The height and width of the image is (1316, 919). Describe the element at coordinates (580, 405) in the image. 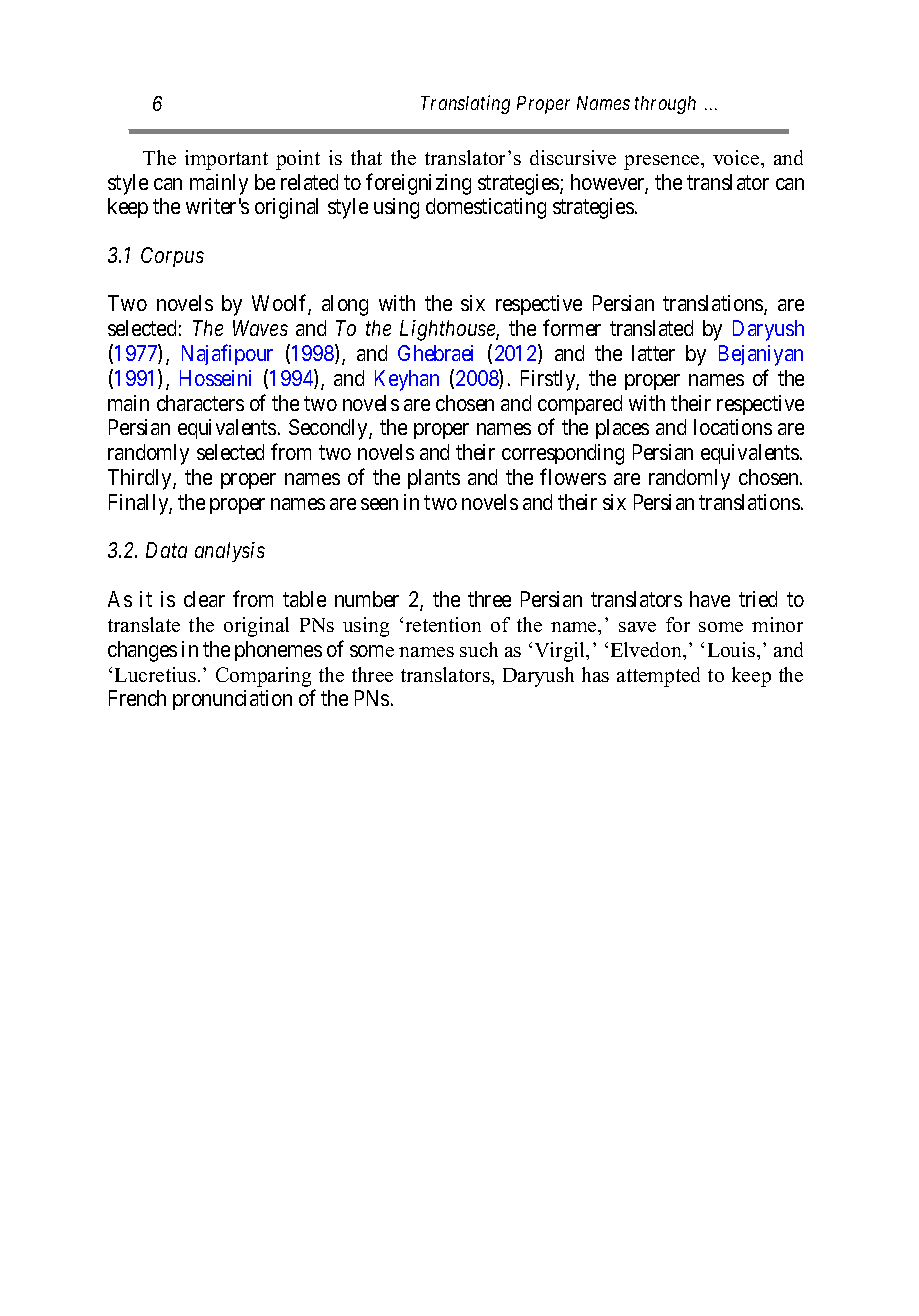

I see `compared` at that location.
